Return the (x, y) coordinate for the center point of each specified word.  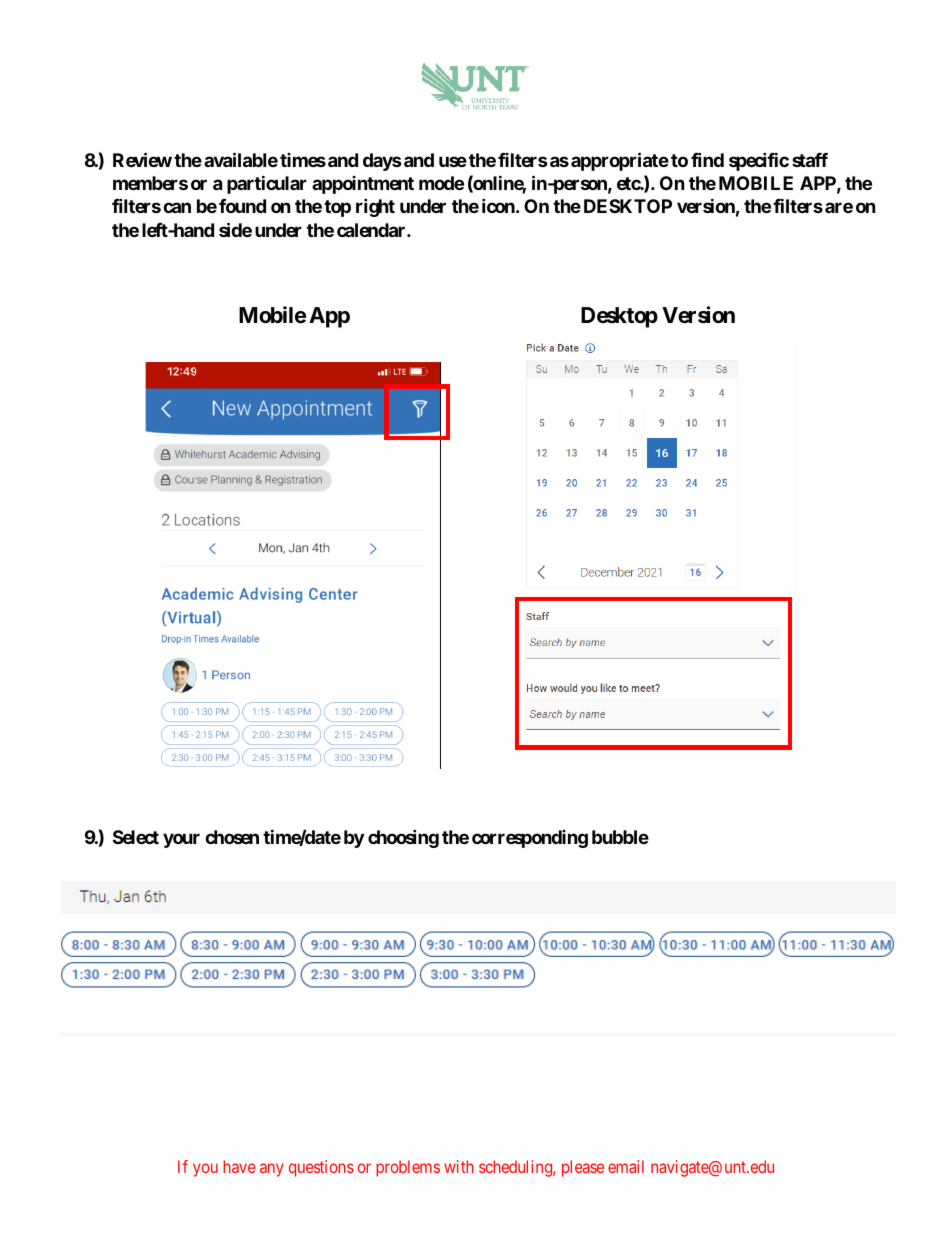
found (242, 206)
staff (810, 160)
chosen (232, 837)
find (707, 159)
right (375, 207)
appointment (363, 185)
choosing (403, 838)
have (239, 1166)
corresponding (530, 839)
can (177, 207)
